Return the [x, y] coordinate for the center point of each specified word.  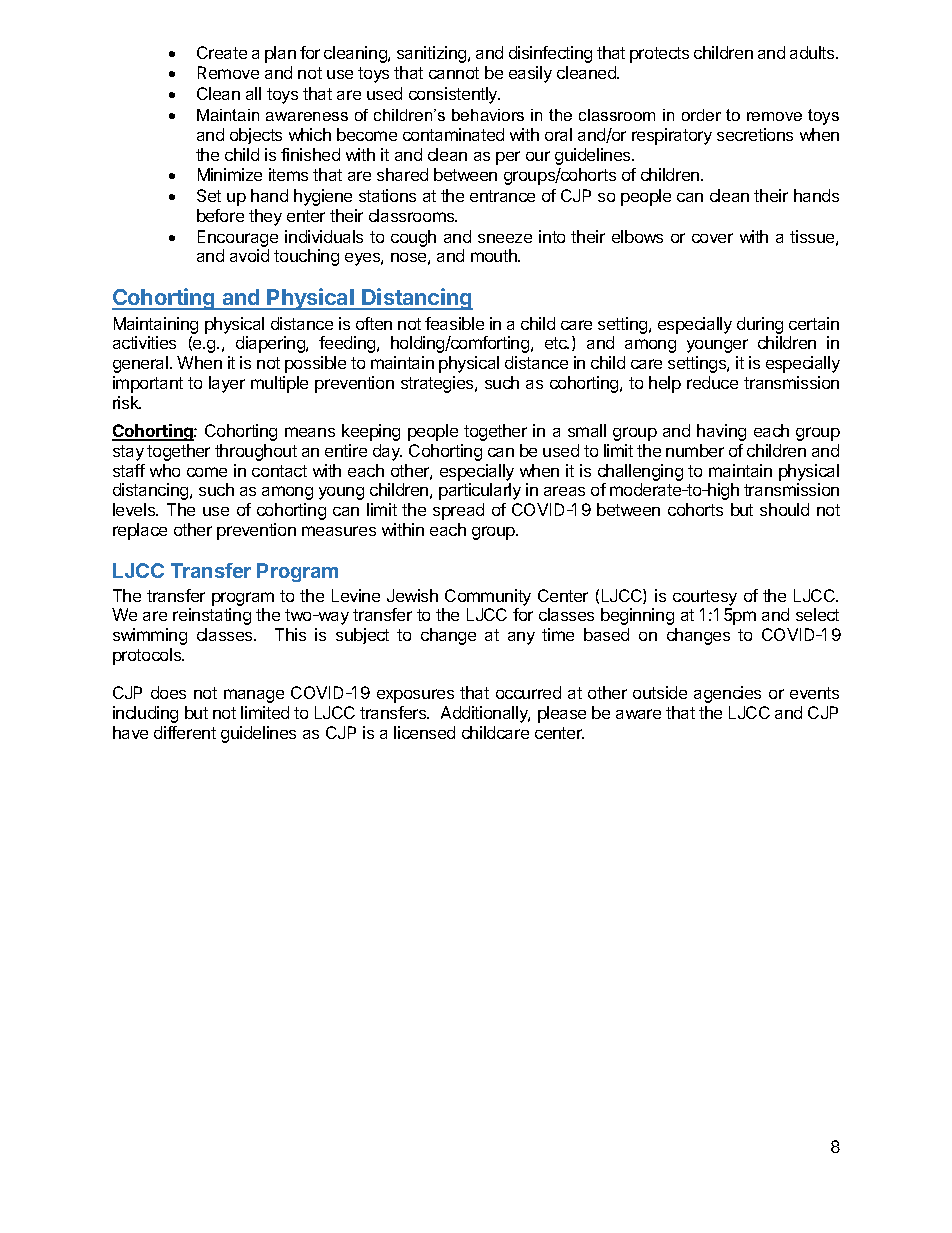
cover [712, 238]
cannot [454, 73]
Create [222, 52]
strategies [438, 384]
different [185, 732]
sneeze [505, 238]
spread [458, 511]
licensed [424, 732]
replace [140, 531]
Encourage [238, 240]
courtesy [705, 598]
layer [227, 384]
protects [659, 55]
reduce [712, 382]
